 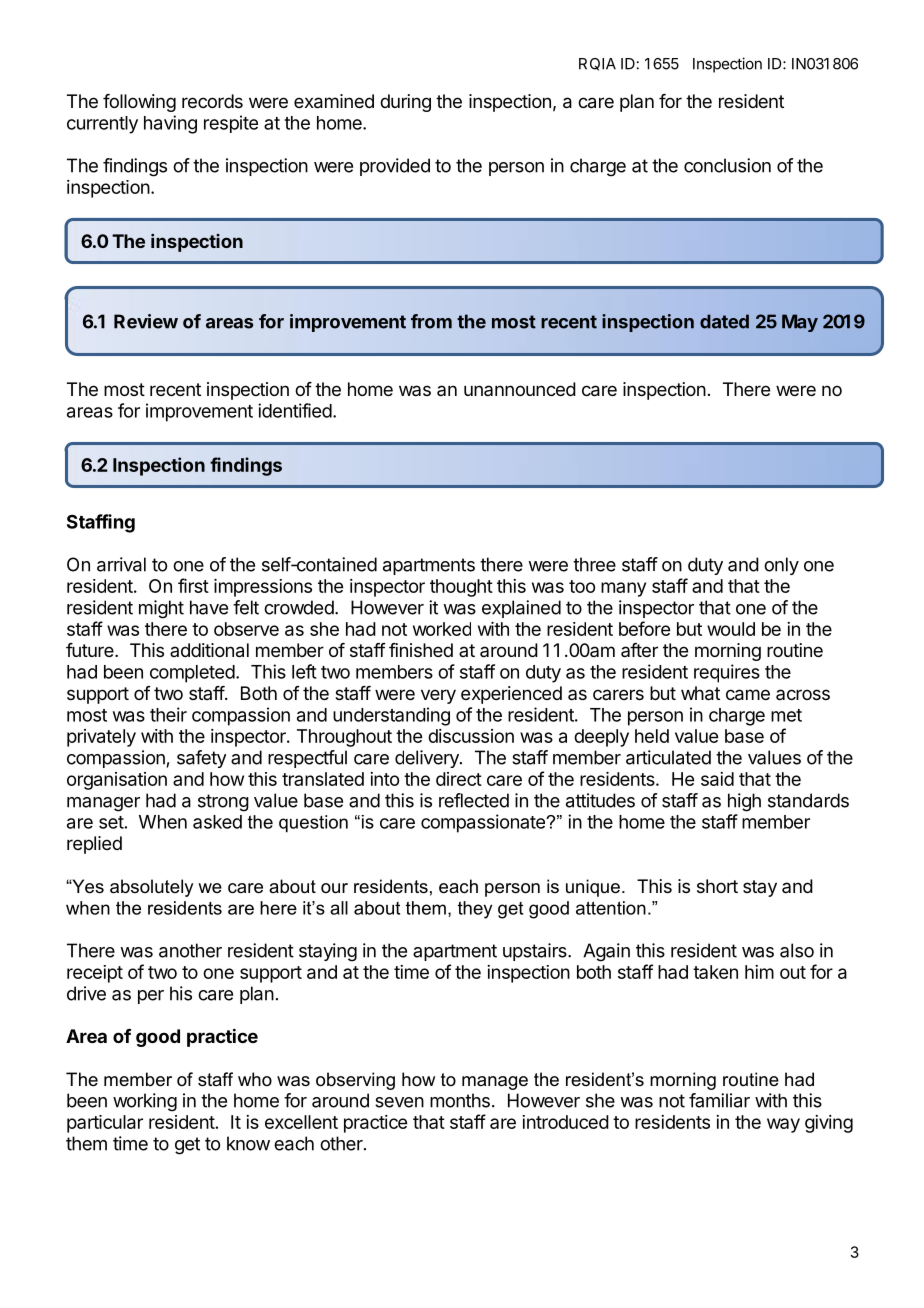 I want to click on direct, so click(x=459, y=779).
